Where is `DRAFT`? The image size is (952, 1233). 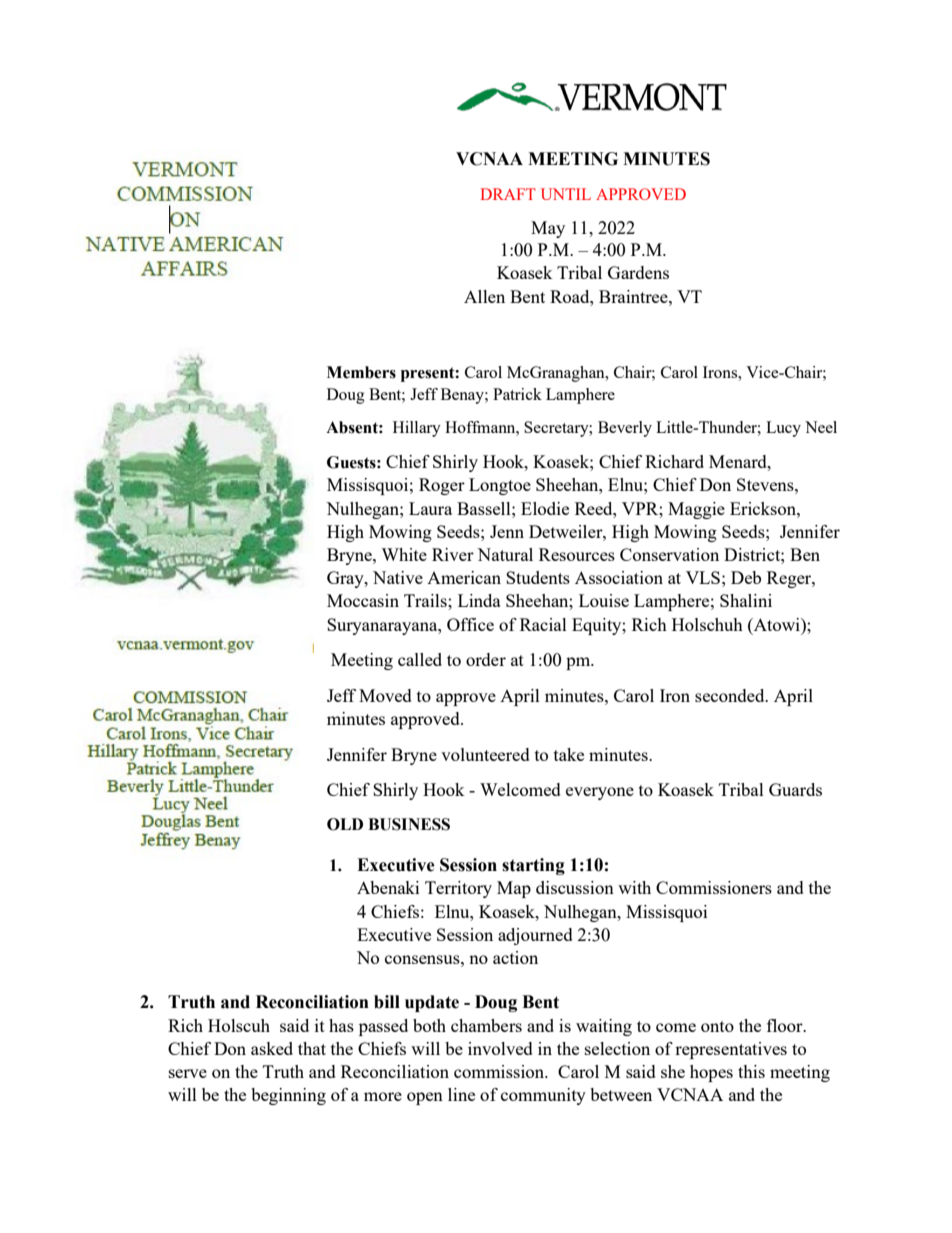
DRAFT is located at coordinates (508, 194).
